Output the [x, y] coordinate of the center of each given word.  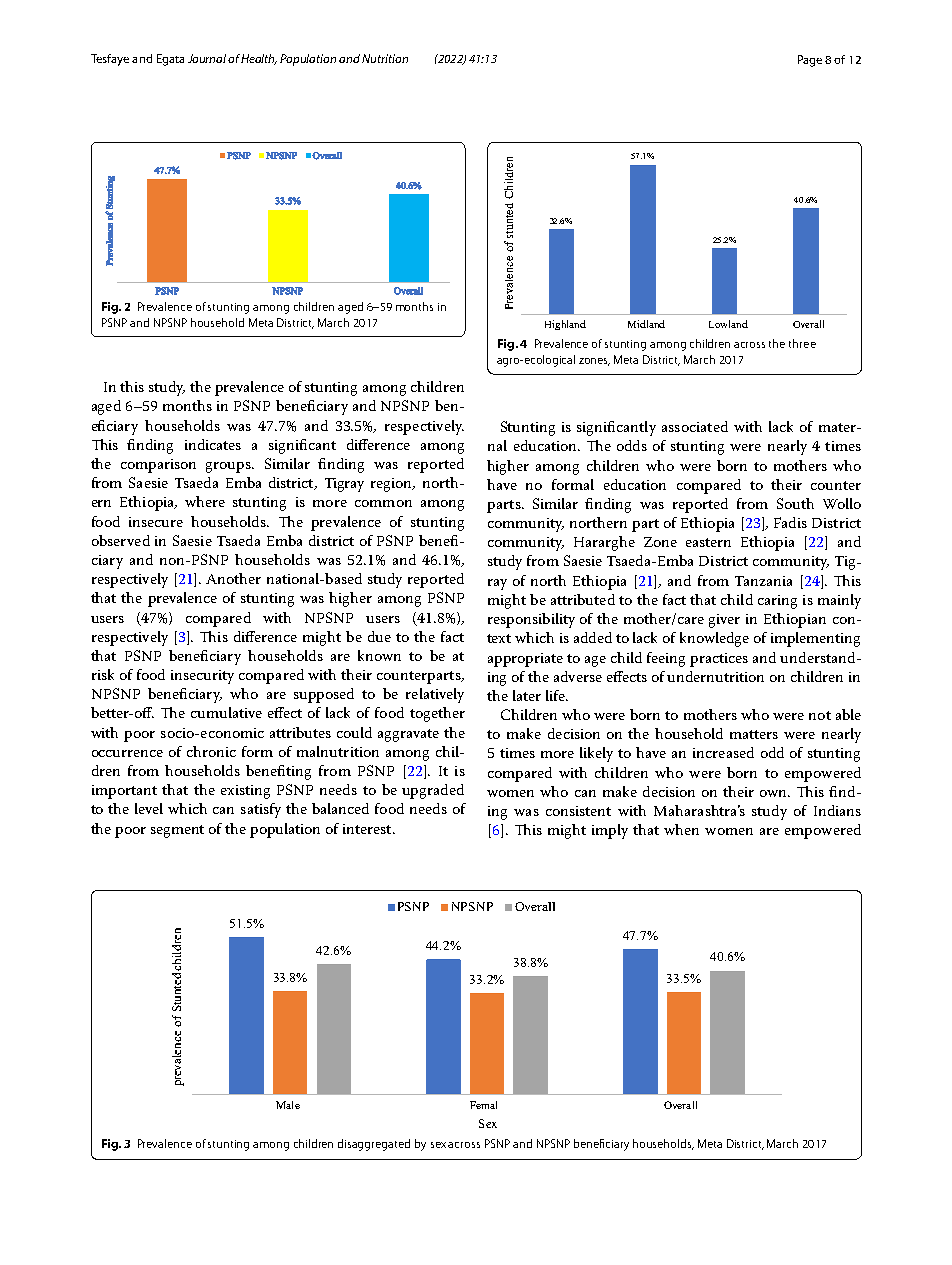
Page [810, 61]
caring [777, 602]
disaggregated [374, 1145]
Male [288, 1105]
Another [233, 578]
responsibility [531, 620]
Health [259, 59]
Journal [208, 58]
